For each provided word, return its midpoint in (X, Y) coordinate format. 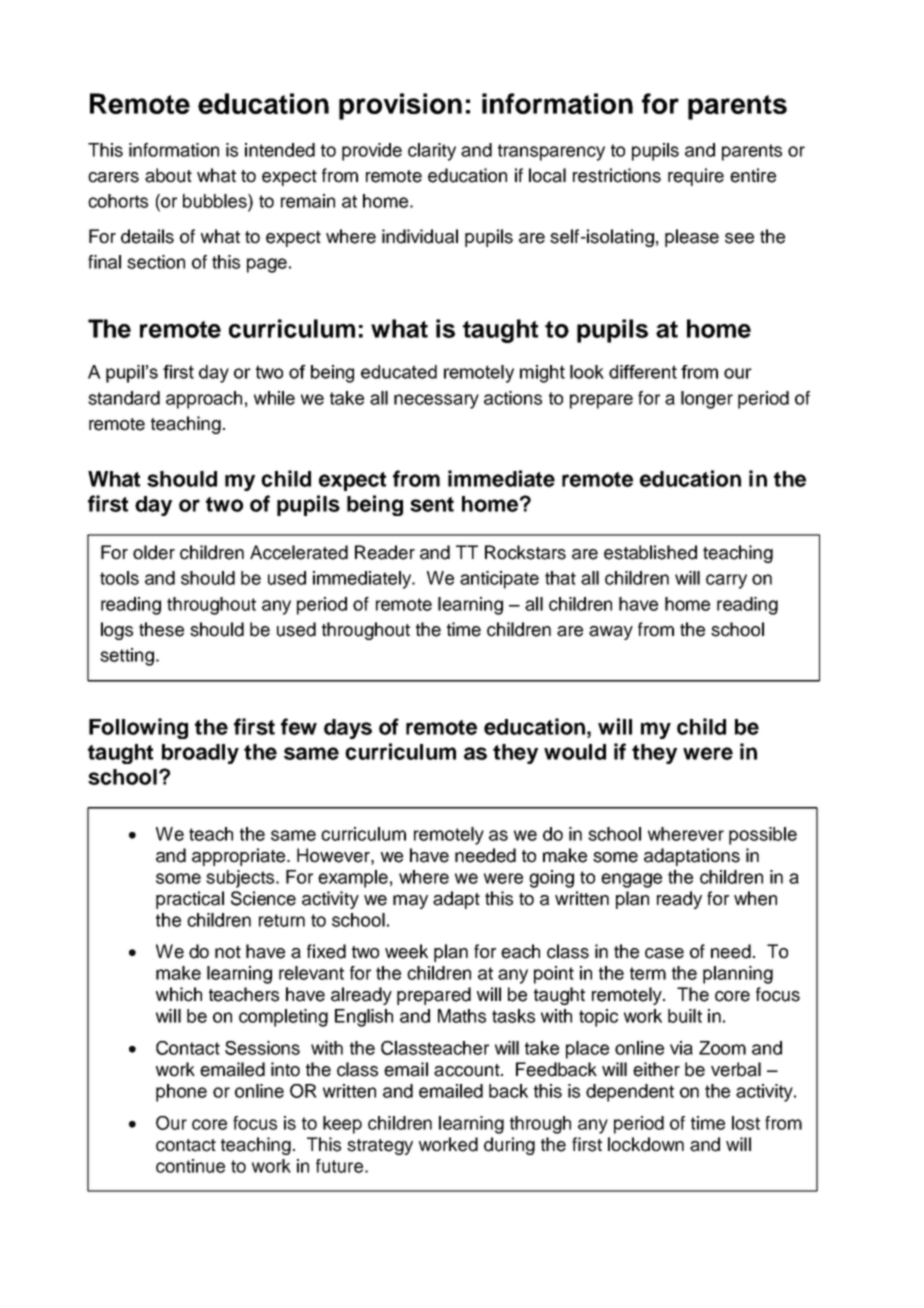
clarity (432, 152)
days (348, 729)
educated (399, 372)
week (406, 951)
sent (432, 504)
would (575, 752)
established (650, 552)
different (643, 372)
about (168, 175)
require (696, 177)
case (664, 953)
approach (204, 400)
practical (190, 900)
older (154, 552)
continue (190, 1166)
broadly (200, 754)
